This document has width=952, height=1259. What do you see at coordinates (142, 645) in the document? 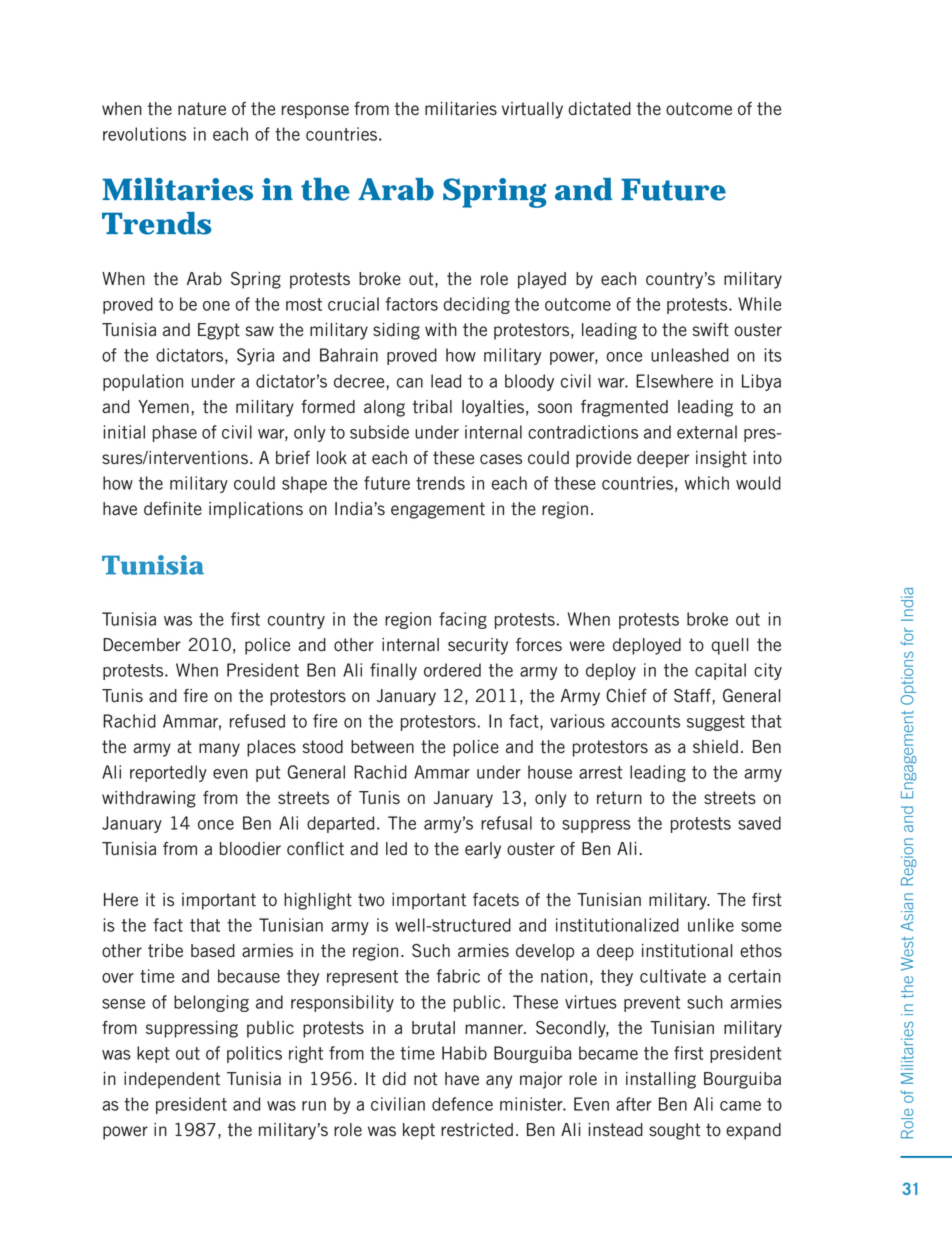
I see `December` at bounding box center [142, 645].
